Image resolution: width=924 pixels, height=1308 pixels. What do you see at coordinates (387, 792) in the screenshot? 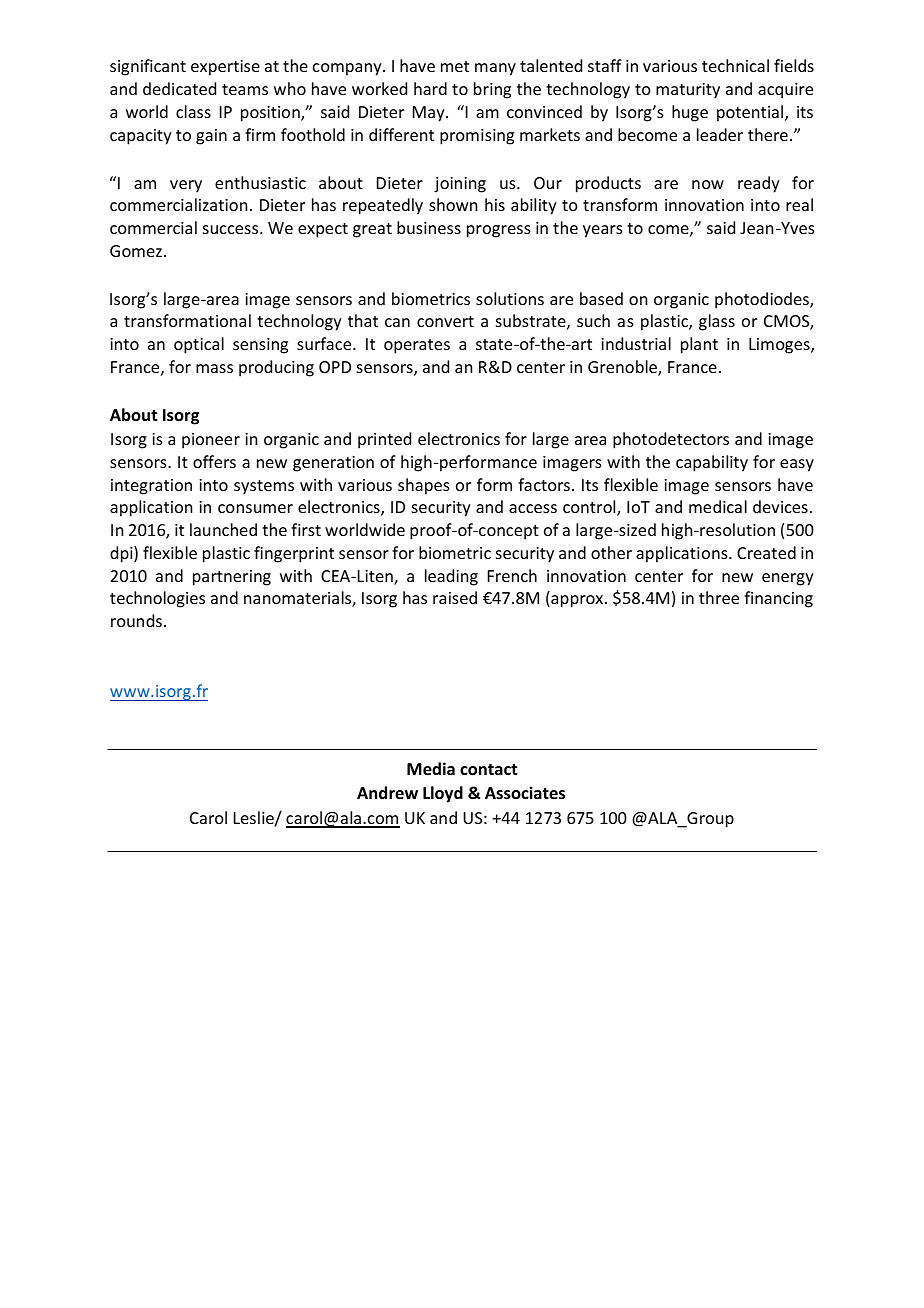
I see `Andrew` at bounding box center [387, 792].
